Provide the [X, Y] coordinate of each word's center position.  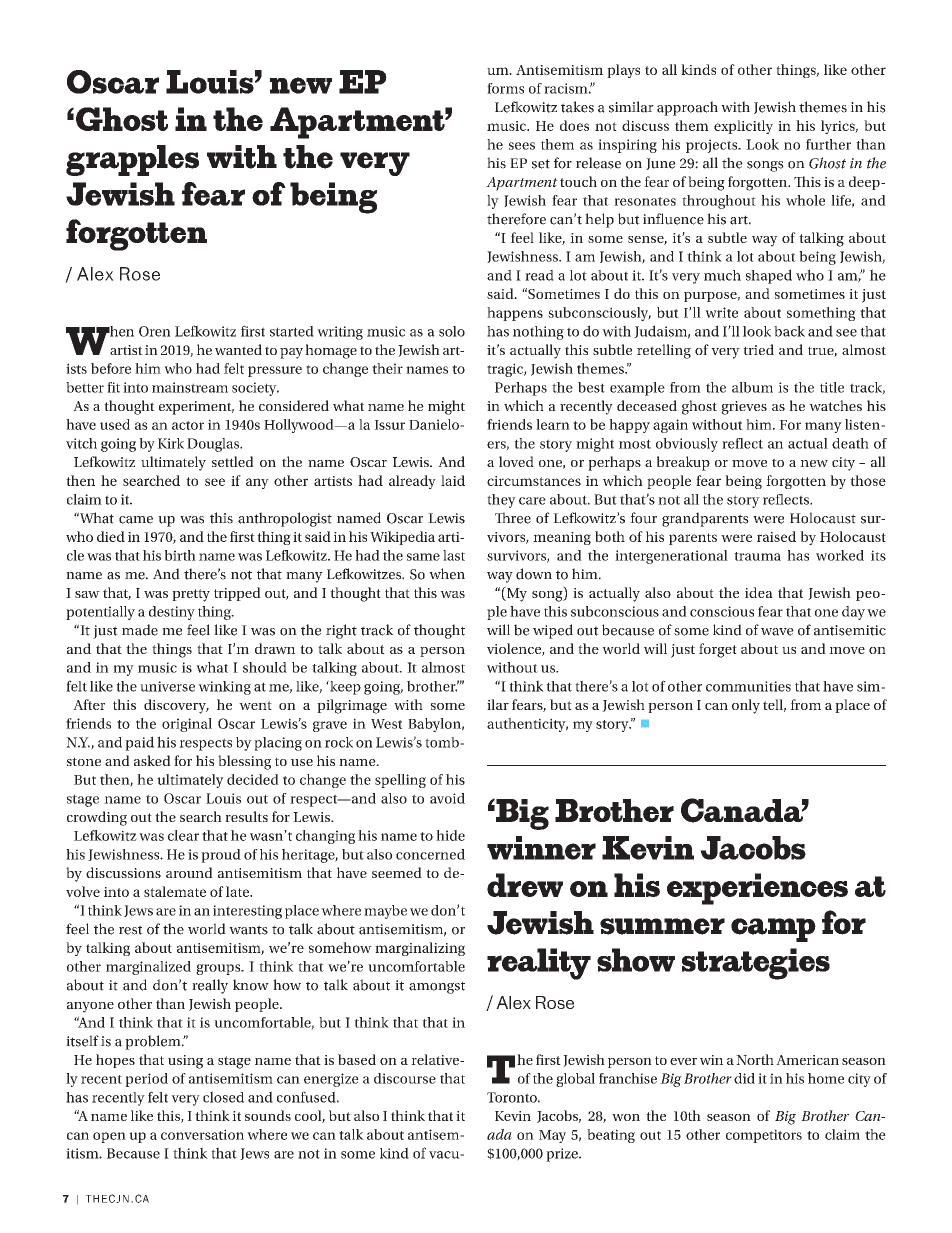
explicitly [743, 127]
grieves [744, 408]
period [146, 1080]
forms [505, 88]
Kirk [171, 443]
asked [152, 760]
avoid [447, 798]
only [746, 706]
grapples [132, 160]
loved [516, 461]
